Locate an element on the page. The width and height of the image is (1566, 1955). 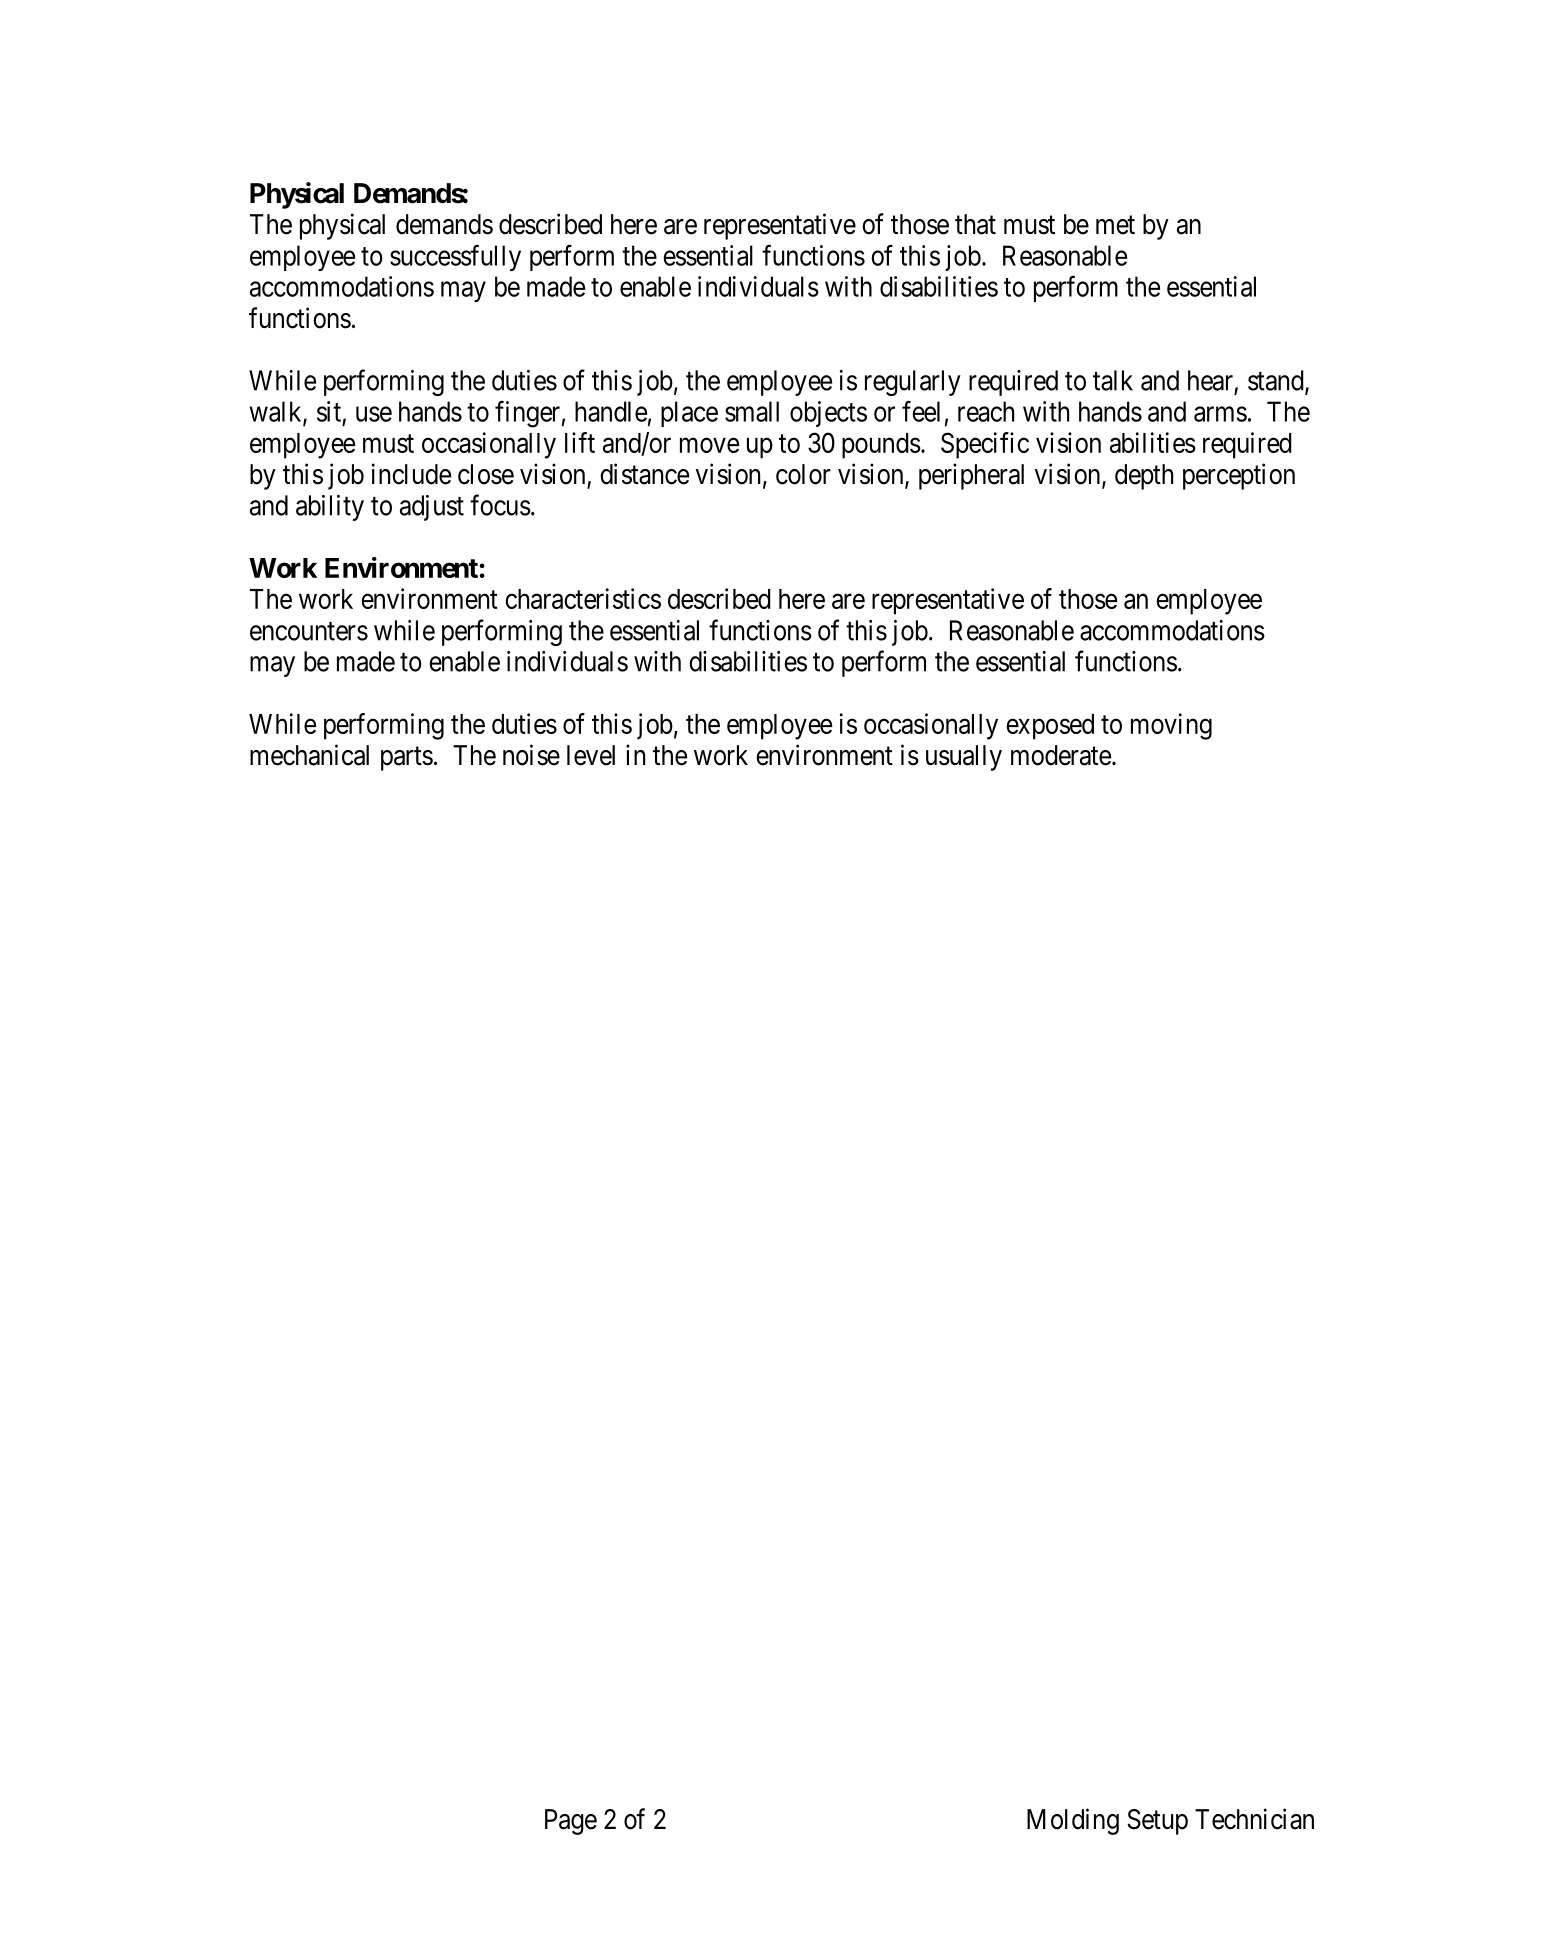
usually is located at coordinates (964, 758).
